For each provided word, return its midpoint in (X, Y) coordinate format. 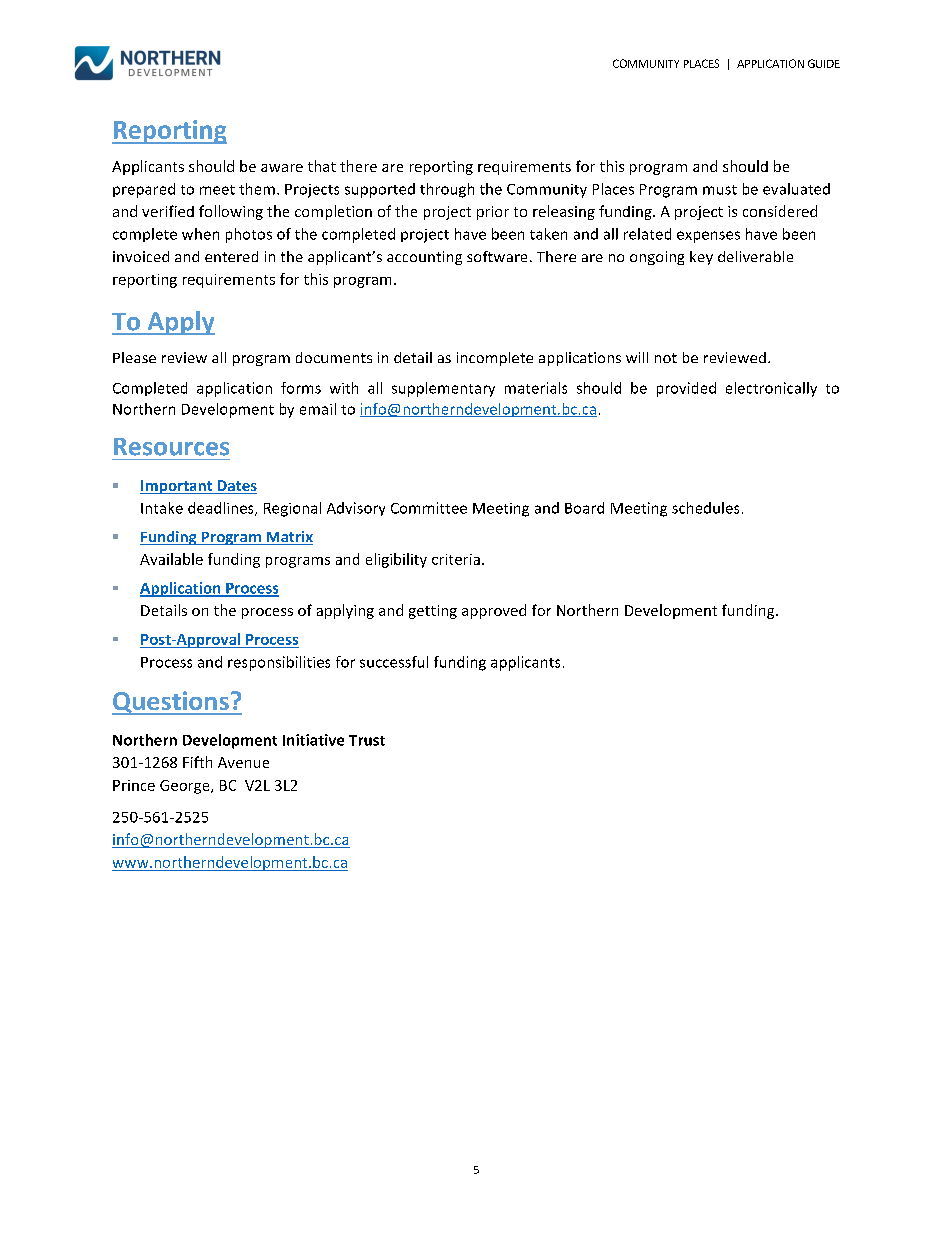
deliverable (755, 256)
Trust (367, 740)
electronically (771, 389)
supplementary (443, 389)
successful (394, 662)
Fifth (197, 762)
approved (494, 611)
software (497, 256)
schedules (705, 508)
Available (171, 559)
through (447, 190)
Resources (171, 447)
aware (282, 168)
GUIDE (824, 63)
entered (231, 256)
